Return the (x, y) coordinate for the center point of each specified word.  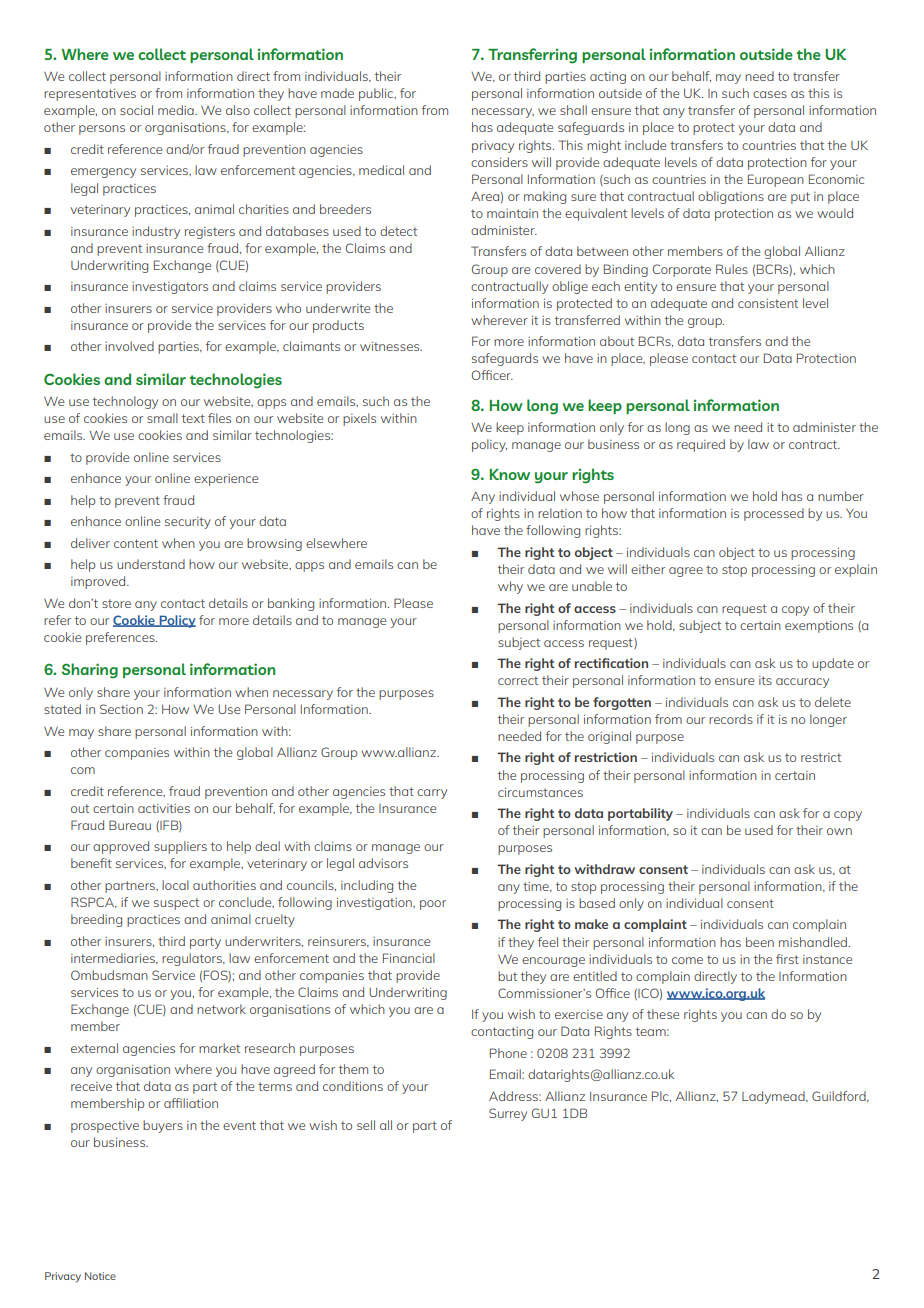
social (136, 110)
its (765, 680)
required (701, 445)
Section (121, 709)
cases (770, 94)
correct (518, 680)
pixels (359, 419)
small (162, 418)
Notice (100, 1276)
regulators (193, 959)
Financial (409, 958)
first (787, 959)
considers (499, 162)
